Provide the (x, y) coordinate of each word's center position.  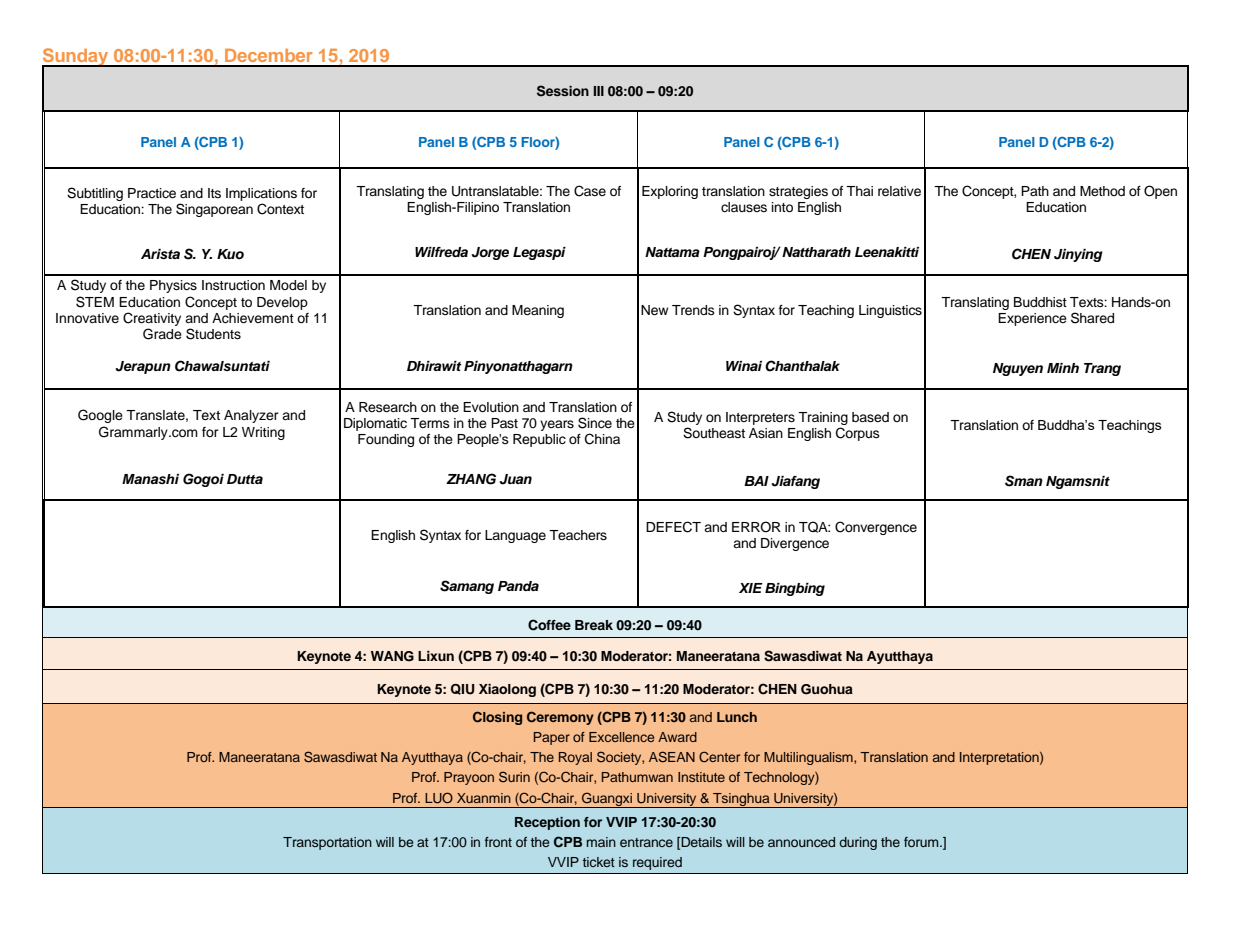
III (599, 91)
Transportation (327, 843)
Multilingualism (809, 758)
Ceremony (560, 718)
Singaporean (214, 210)
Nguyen (1018, 369)
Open (1160, 192)
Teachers (578, 535)
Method (1102, 191)
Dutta (245, 479)
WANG (392, 656)
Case (590, 191)
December (269, 55)
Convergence (876, 528)
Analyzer (251, 416)
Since (595, 423)
